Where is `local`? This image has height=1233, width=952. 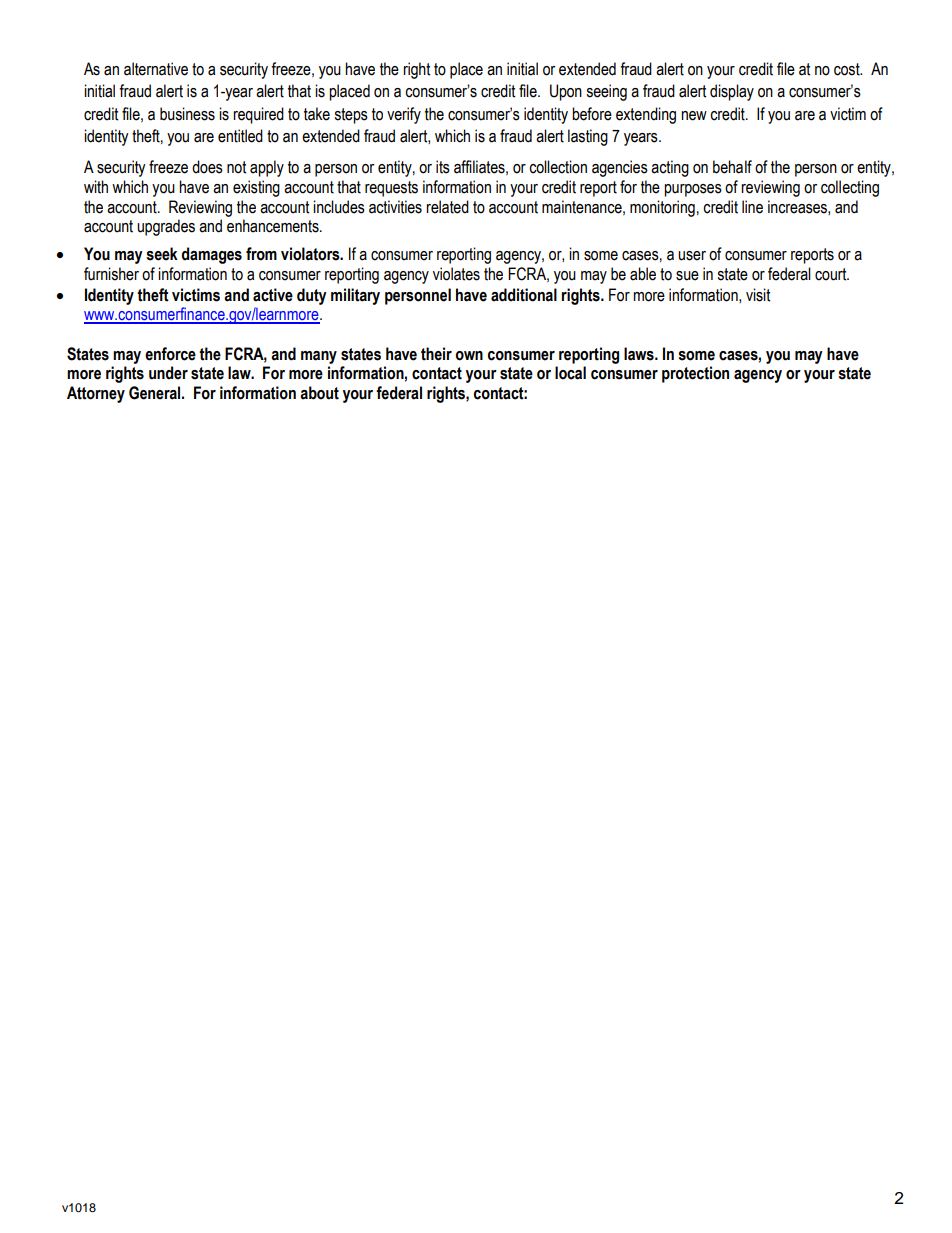
local is located at coordinates (570, 373).
